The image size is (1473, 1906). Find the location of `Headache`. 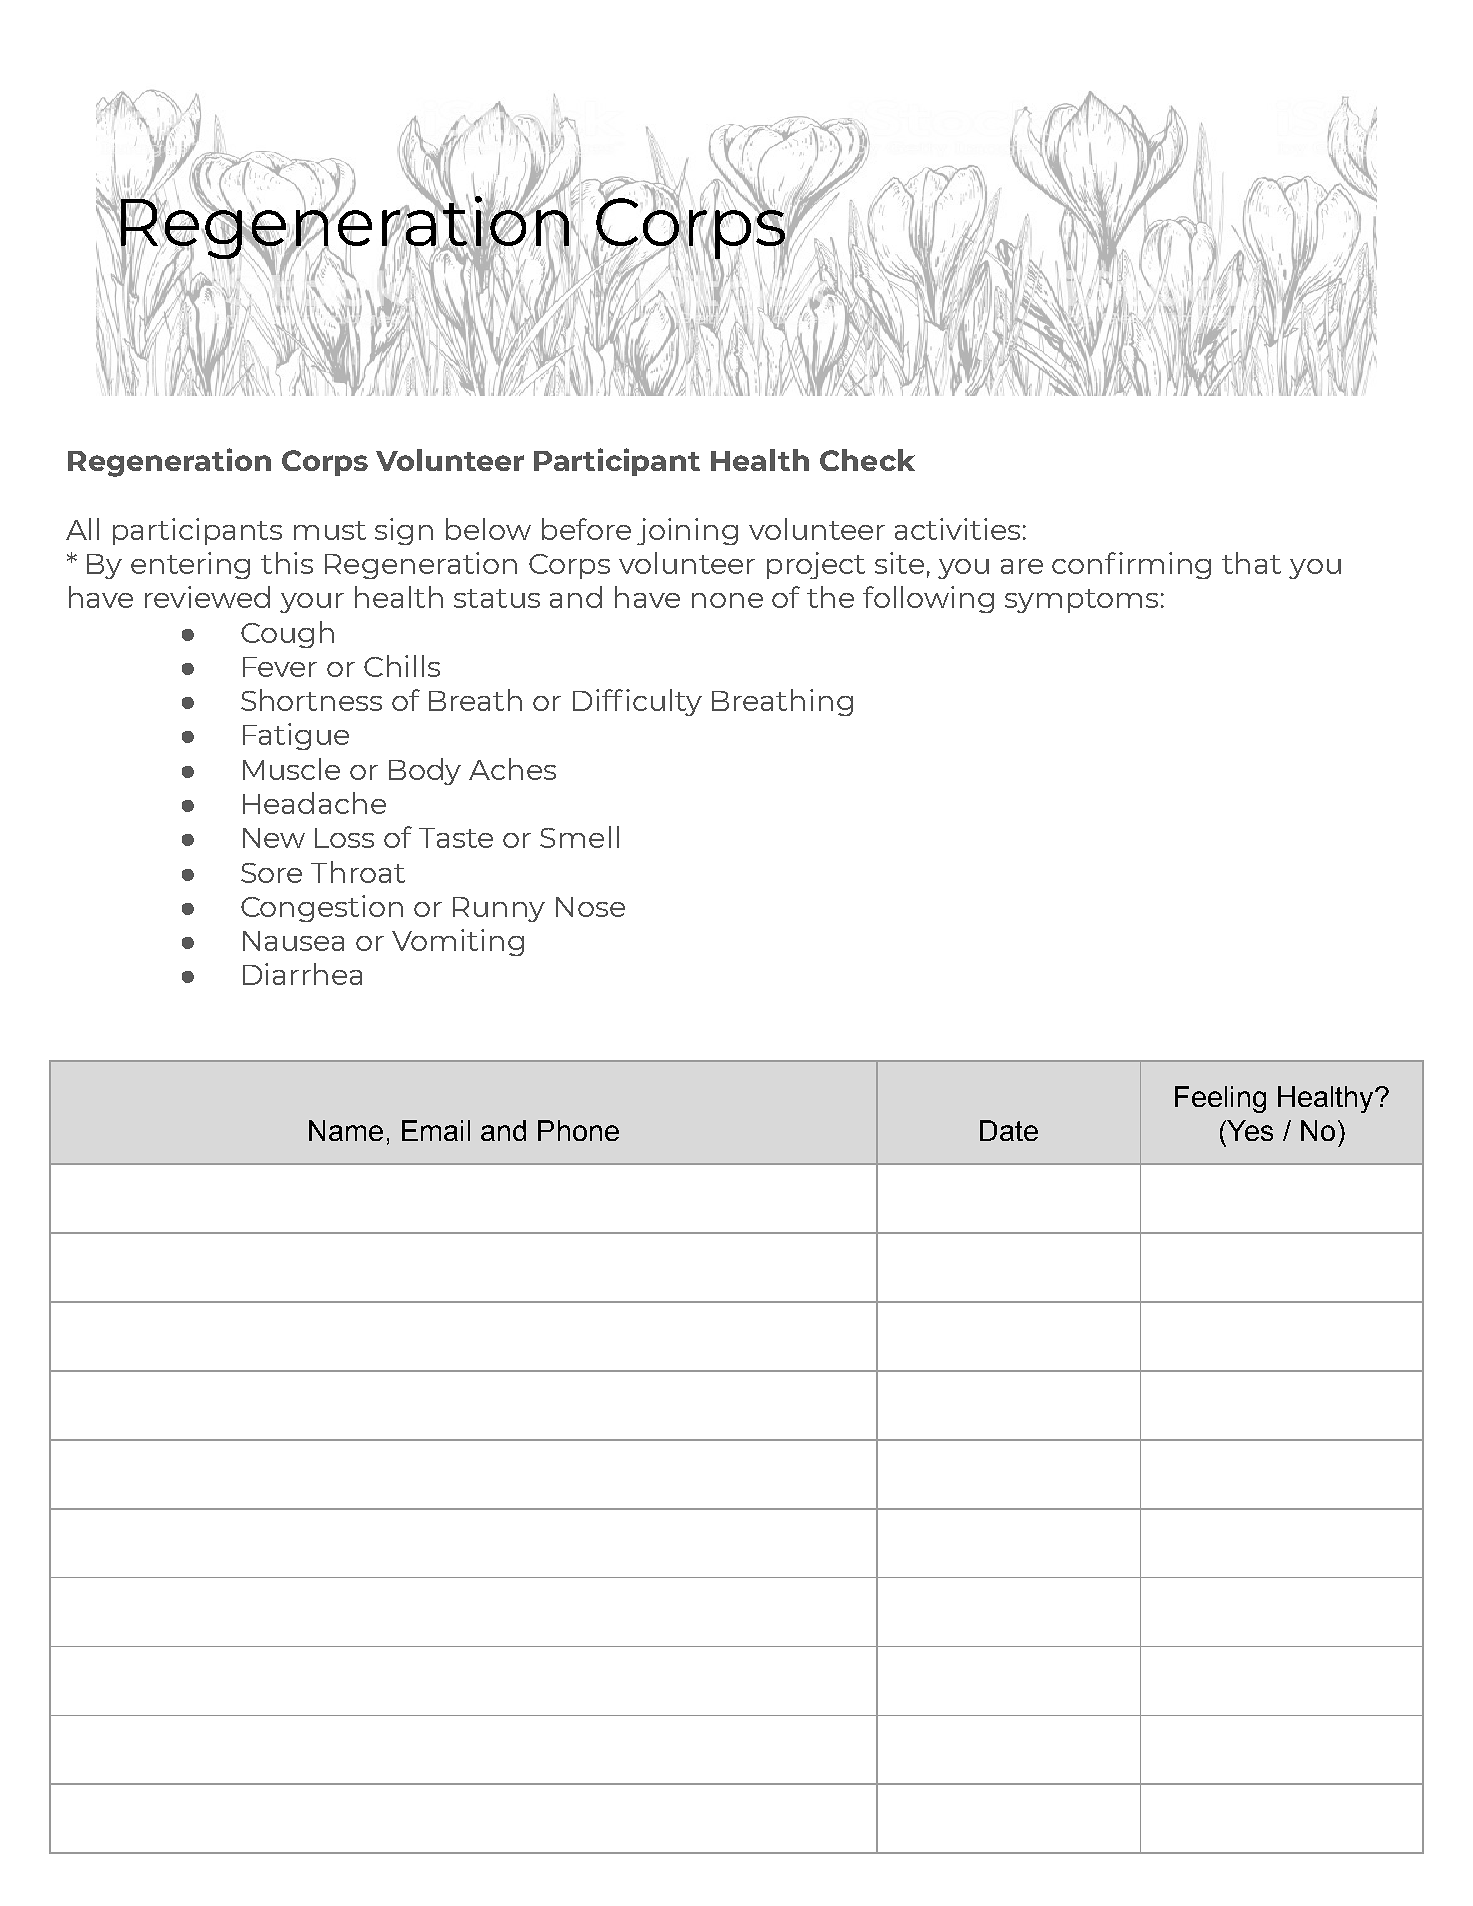

Headache is located at coordinates (314, 803).
